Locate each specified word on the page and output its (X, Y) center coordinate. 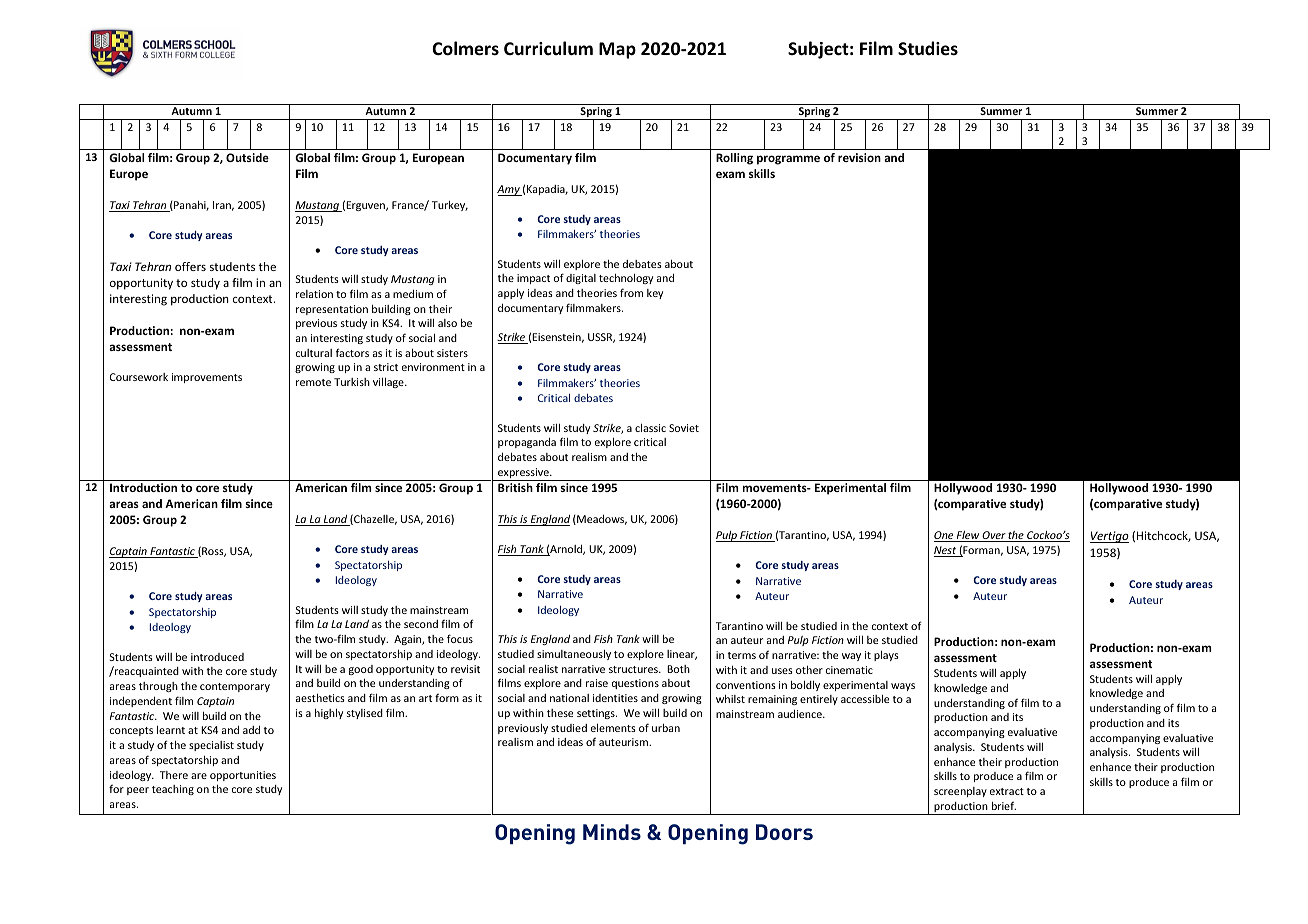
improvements (207, 378)
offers (190, 266)
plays (886, 656)
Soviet (684, 428)
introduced (217, 657)
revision (859, 157)
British (515, 487)
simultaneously (574, 655)
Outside (247, 157)
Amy (509, 190)
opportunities (243, 776)
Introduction (143, 487)
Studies (928, 48)
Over (994, 536)
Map (617, 50)
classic (650, 428)
